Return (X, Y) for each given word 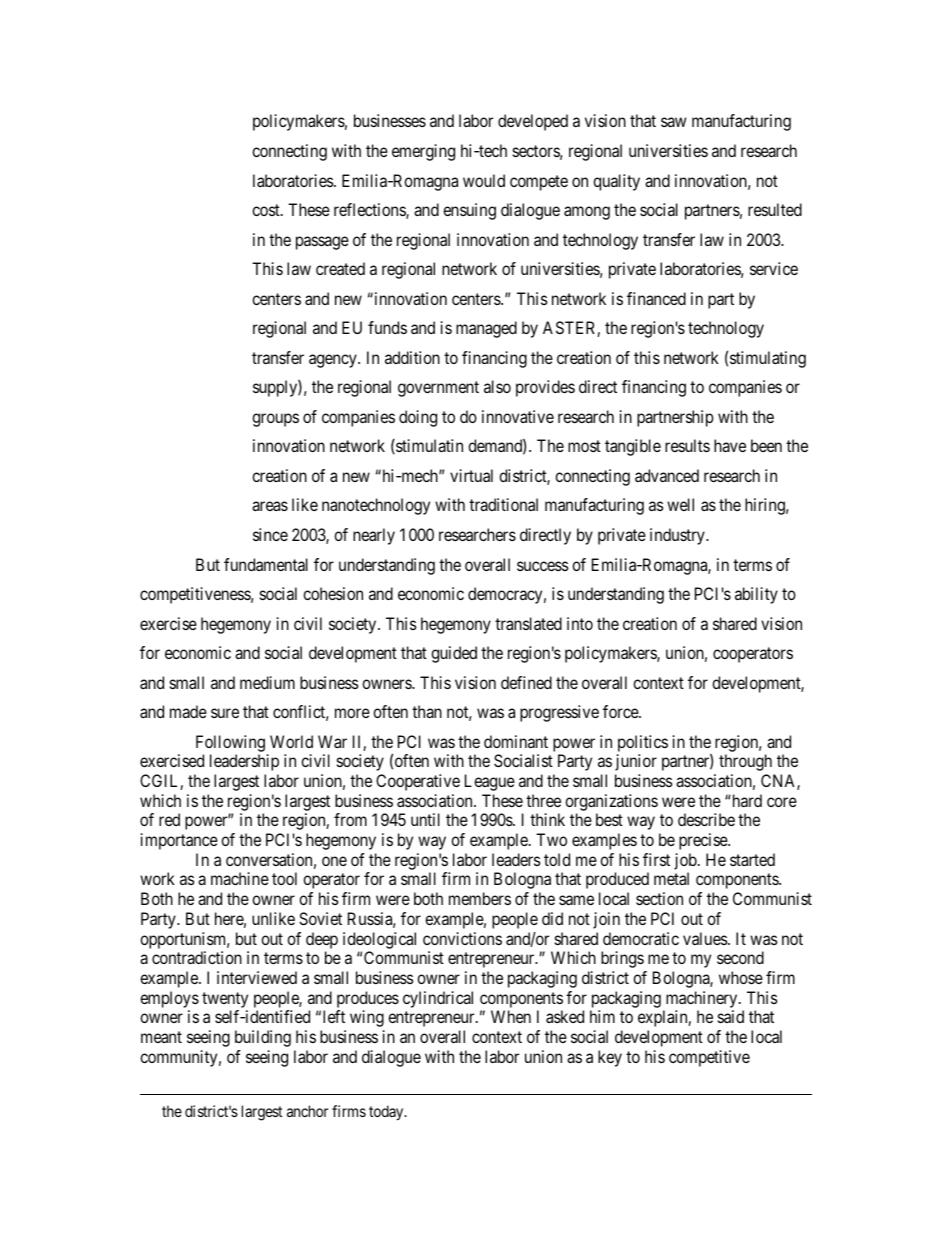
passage (322, 243)
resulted (775, 209)
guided (454, 654)
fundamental (266, 564)
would (484, 180)
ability (756, 595)
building (263, 1038)
